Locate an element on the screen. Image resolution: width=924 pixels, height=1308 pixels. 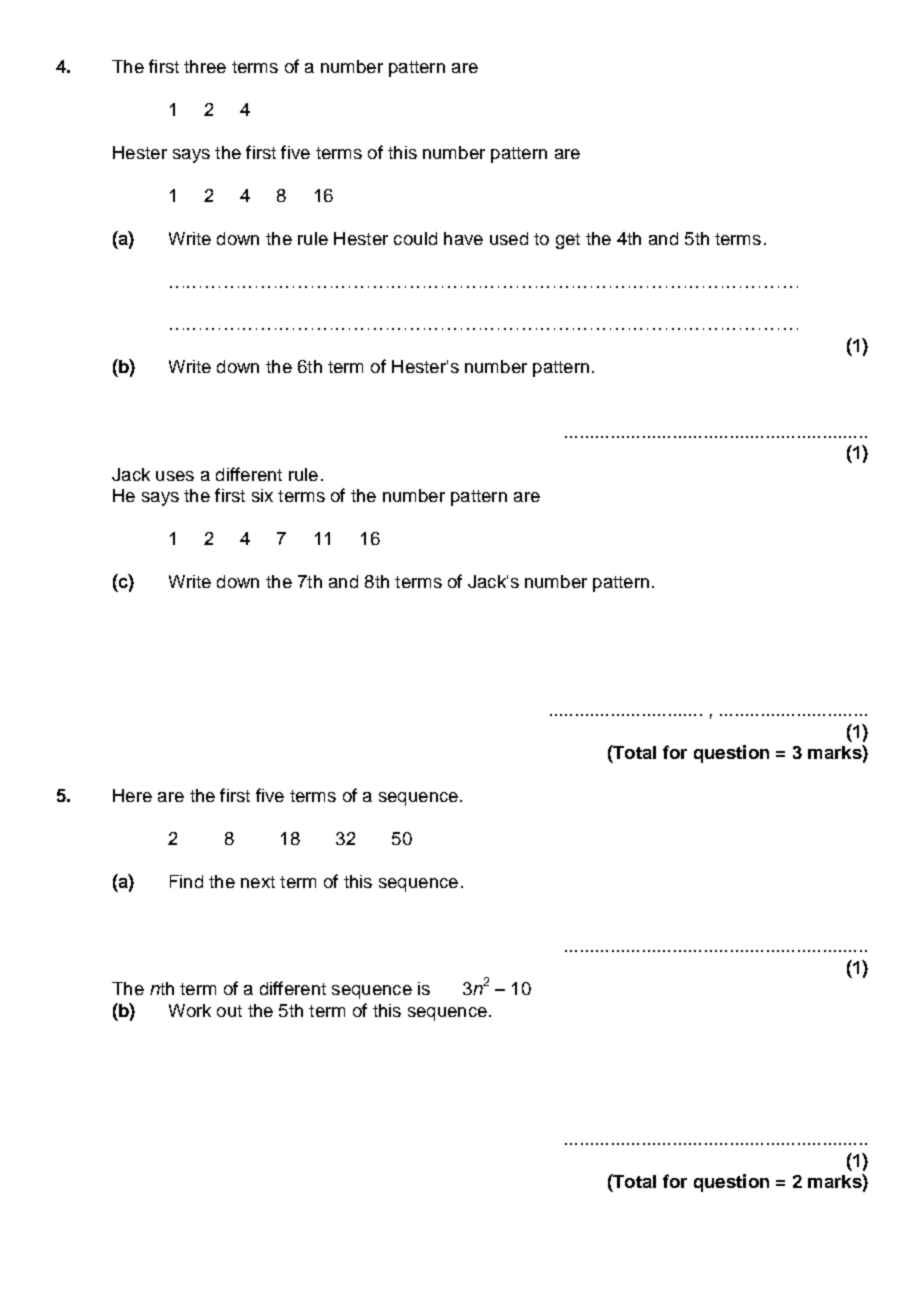
used is located at coordinates (509, 238).
